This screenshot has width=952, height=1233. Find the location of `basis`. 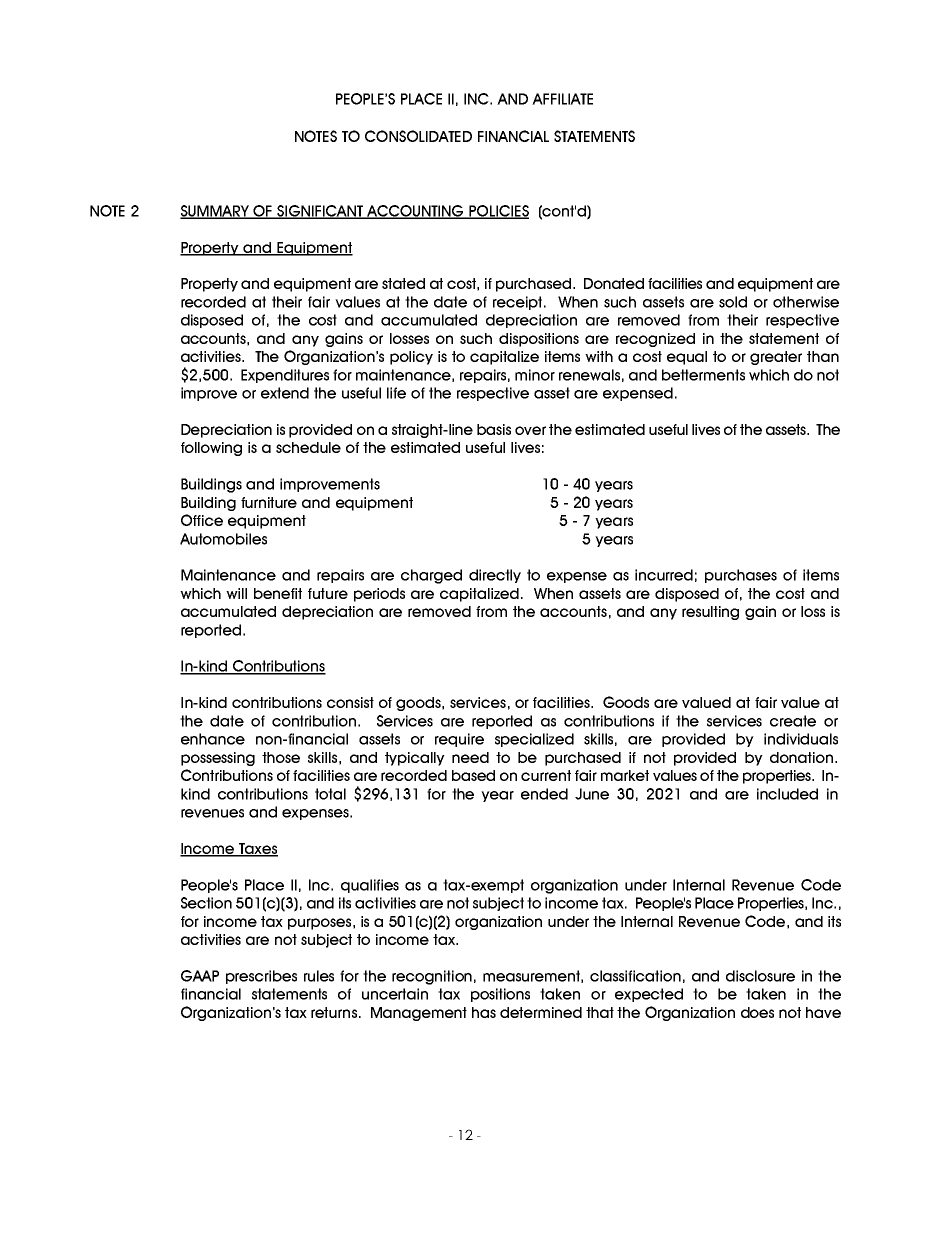

basis is located at coordinates (494, 429).
